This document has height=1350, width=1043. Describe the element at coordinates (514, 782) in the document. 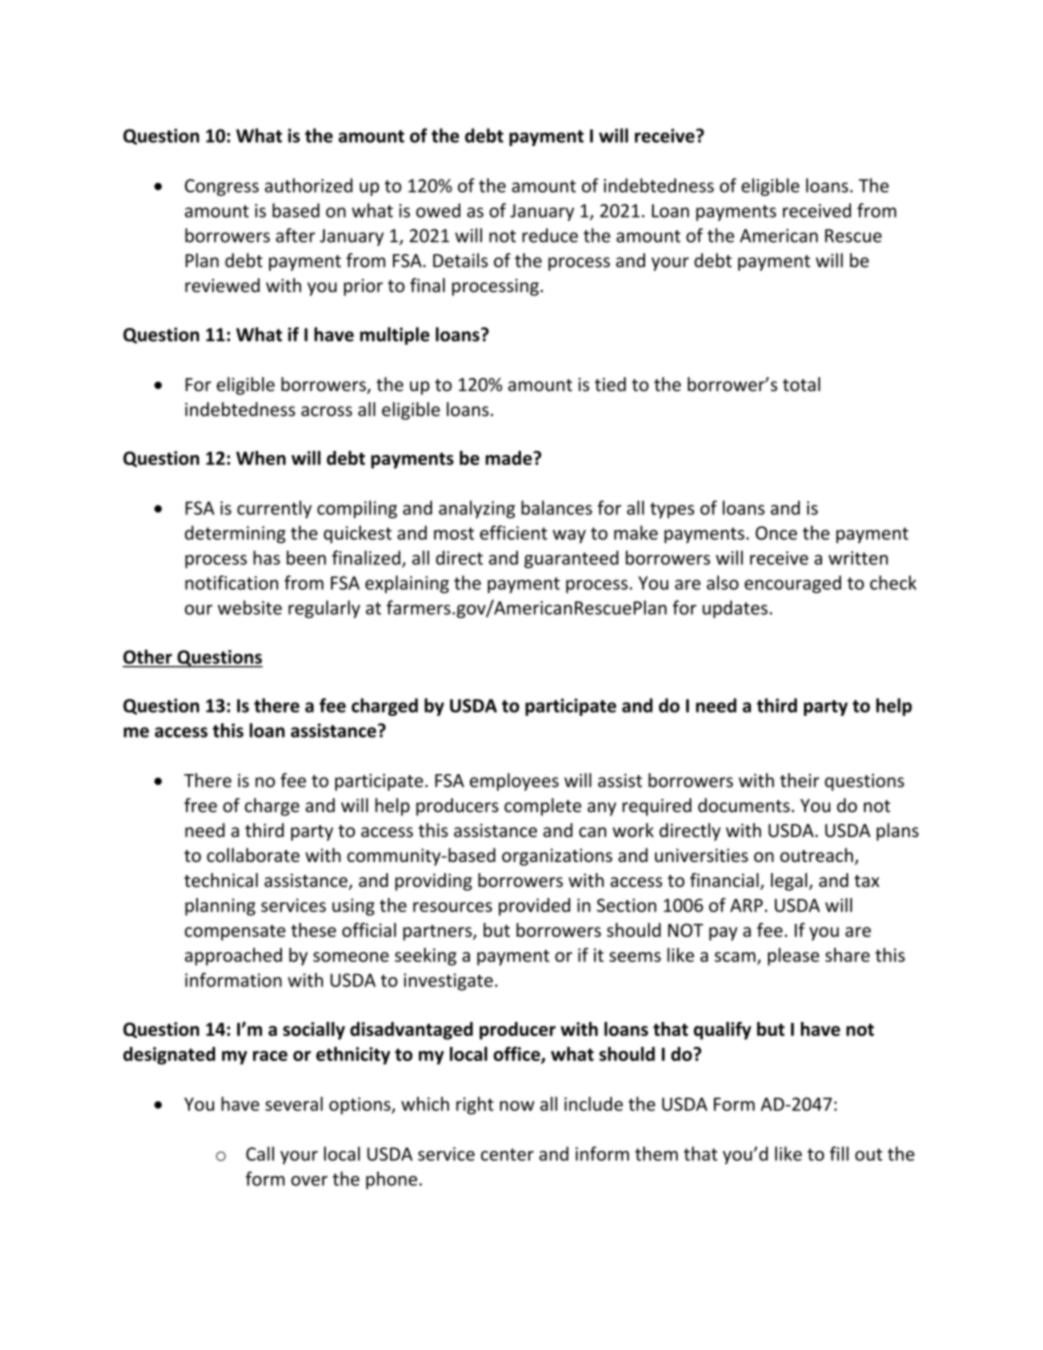

I see `employees` at that location.
